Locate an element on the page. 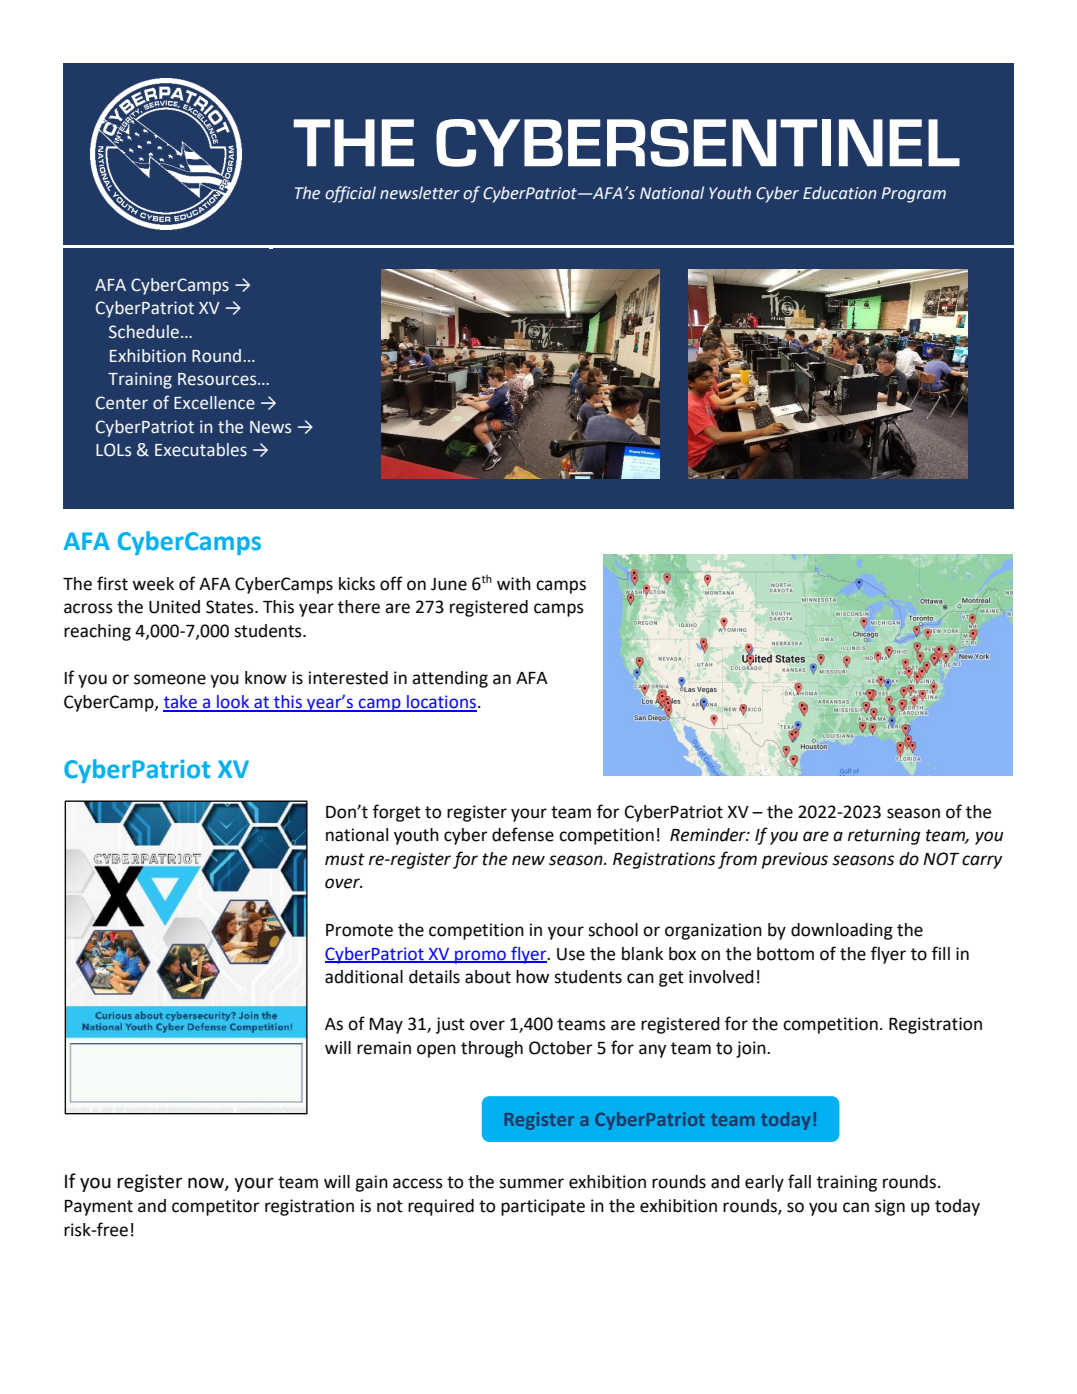 The image size is (1077, 1394). returning is located at coordinates (884, 836).
